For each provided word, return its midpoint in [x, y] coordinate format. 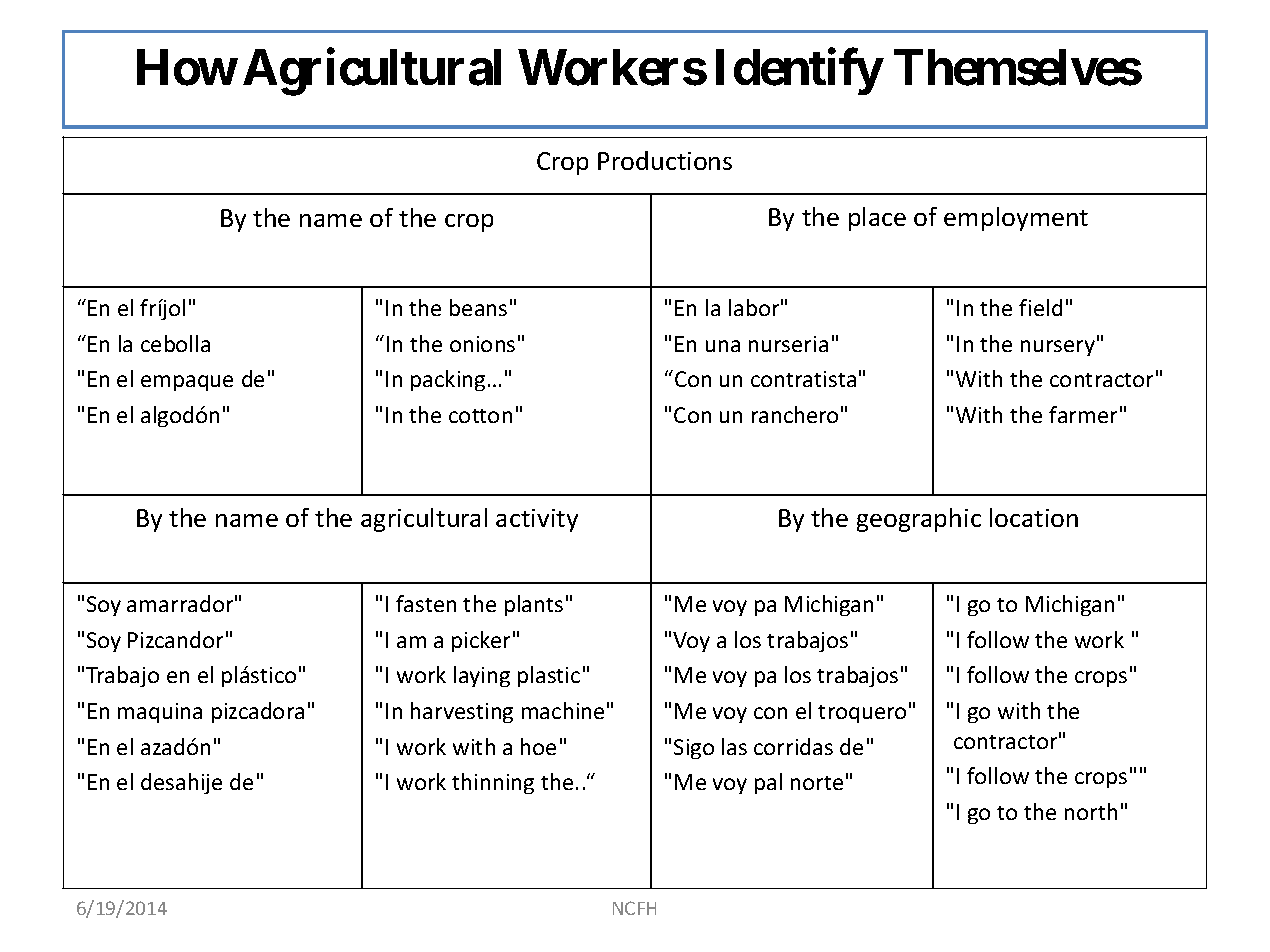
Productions [665, 160]
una [723, 346]
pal [768, 783]
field [1040, 307]
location [1034, 517]
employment [1016, 219]
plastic [549, 676]
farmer [1083, 414]
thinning [493, 783]
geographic [919, 520]
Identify [799, 72]
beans [478, 307]
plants [534, 605]
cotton [480, 416]
